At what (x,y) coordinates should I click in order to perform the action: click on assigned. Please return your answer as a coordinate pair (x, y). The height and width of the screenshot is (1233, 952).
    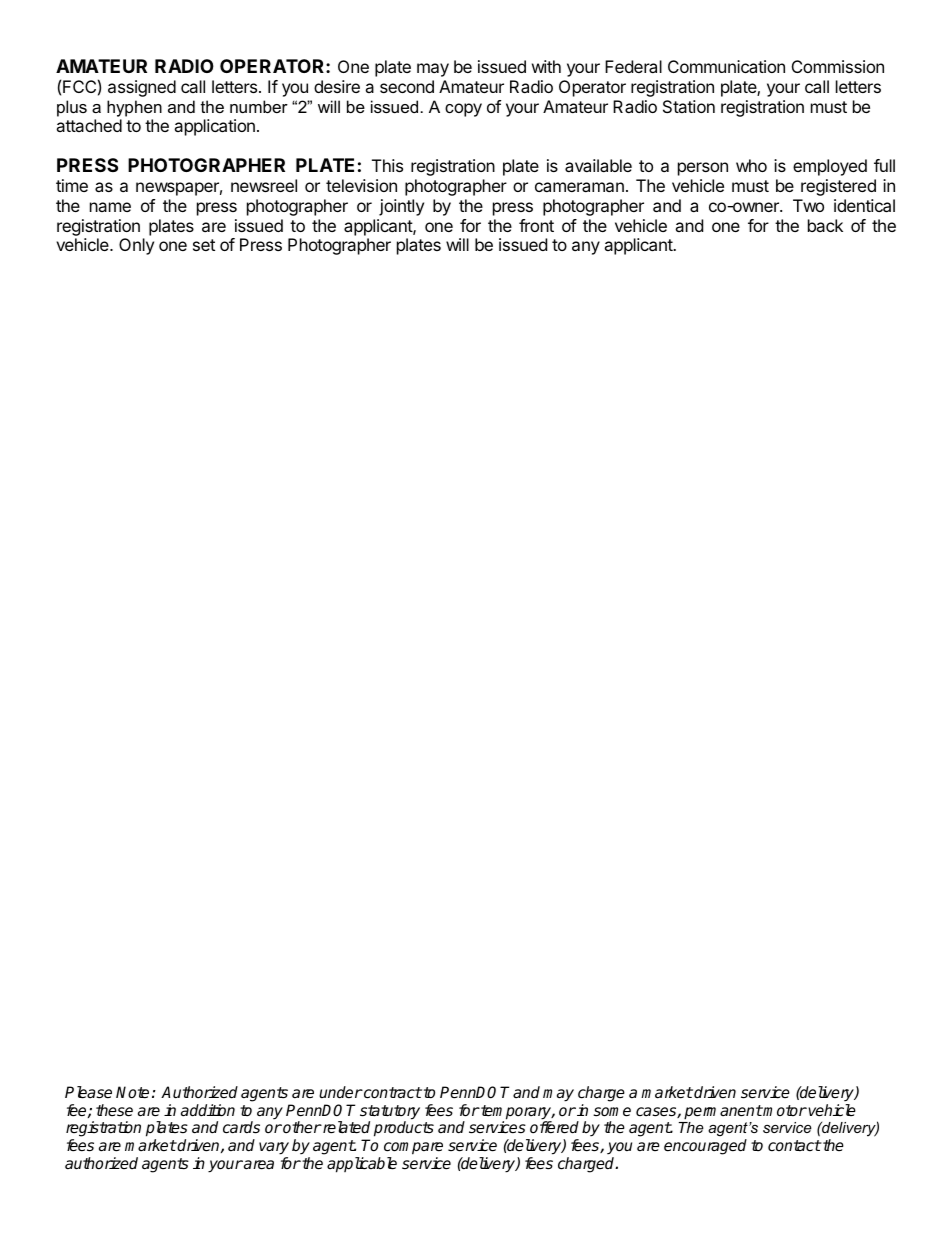
    Looking at the image, I should click on (142, 88).
